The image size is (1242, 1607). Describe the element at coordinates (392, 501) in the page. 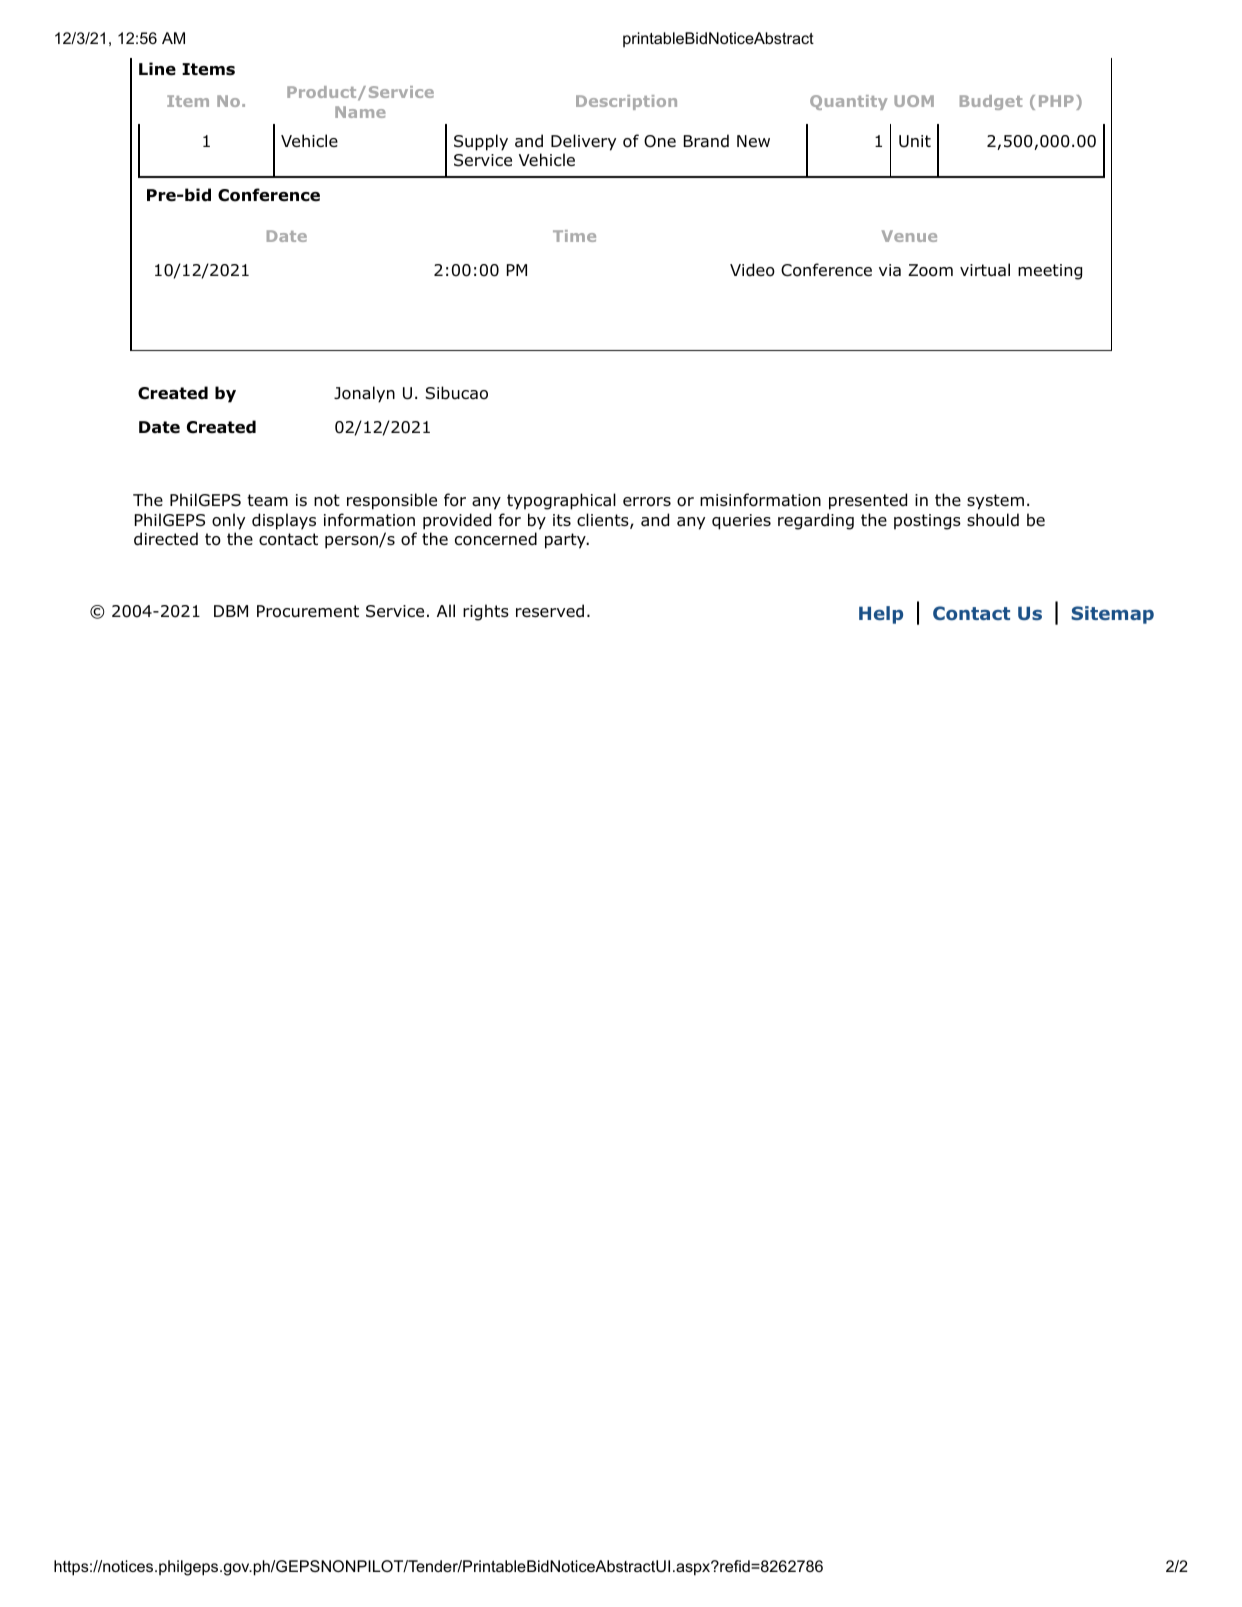

I see `responsible` at that location.
